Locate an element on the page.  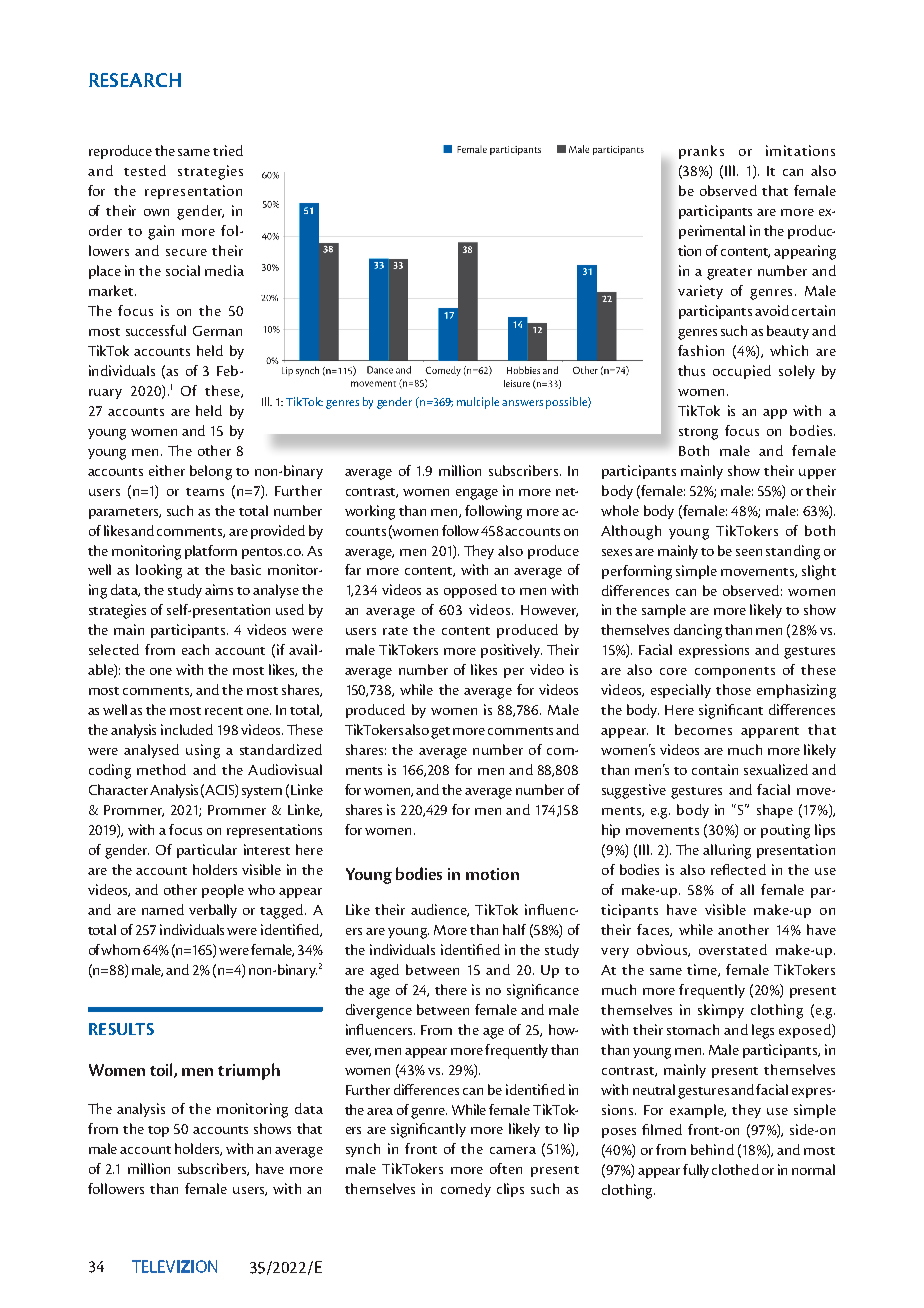
audience is located at coordinates (440, 910).
